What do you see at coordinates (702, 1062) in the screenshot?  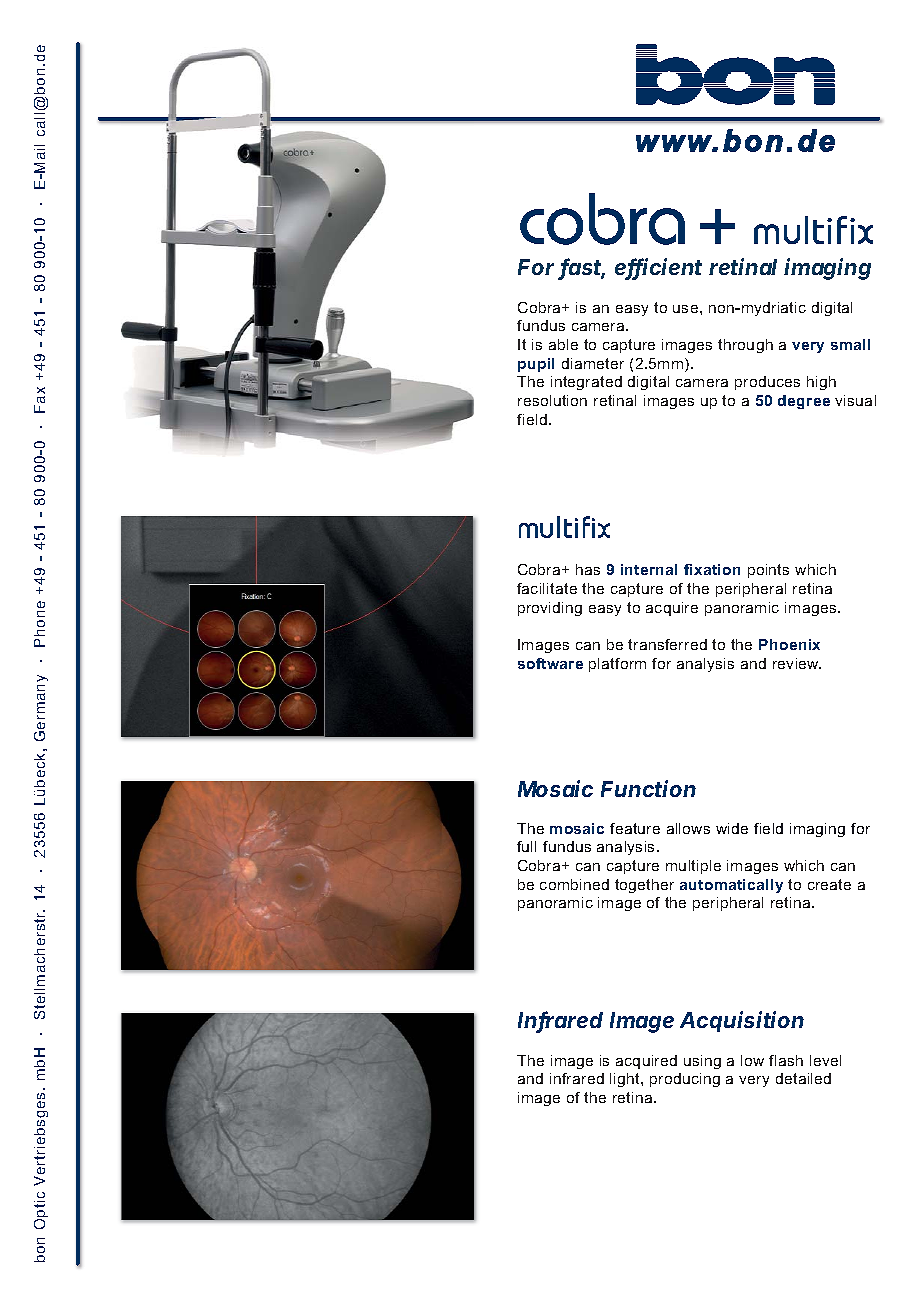 I see `using` at bounding box center [702, 1062].
